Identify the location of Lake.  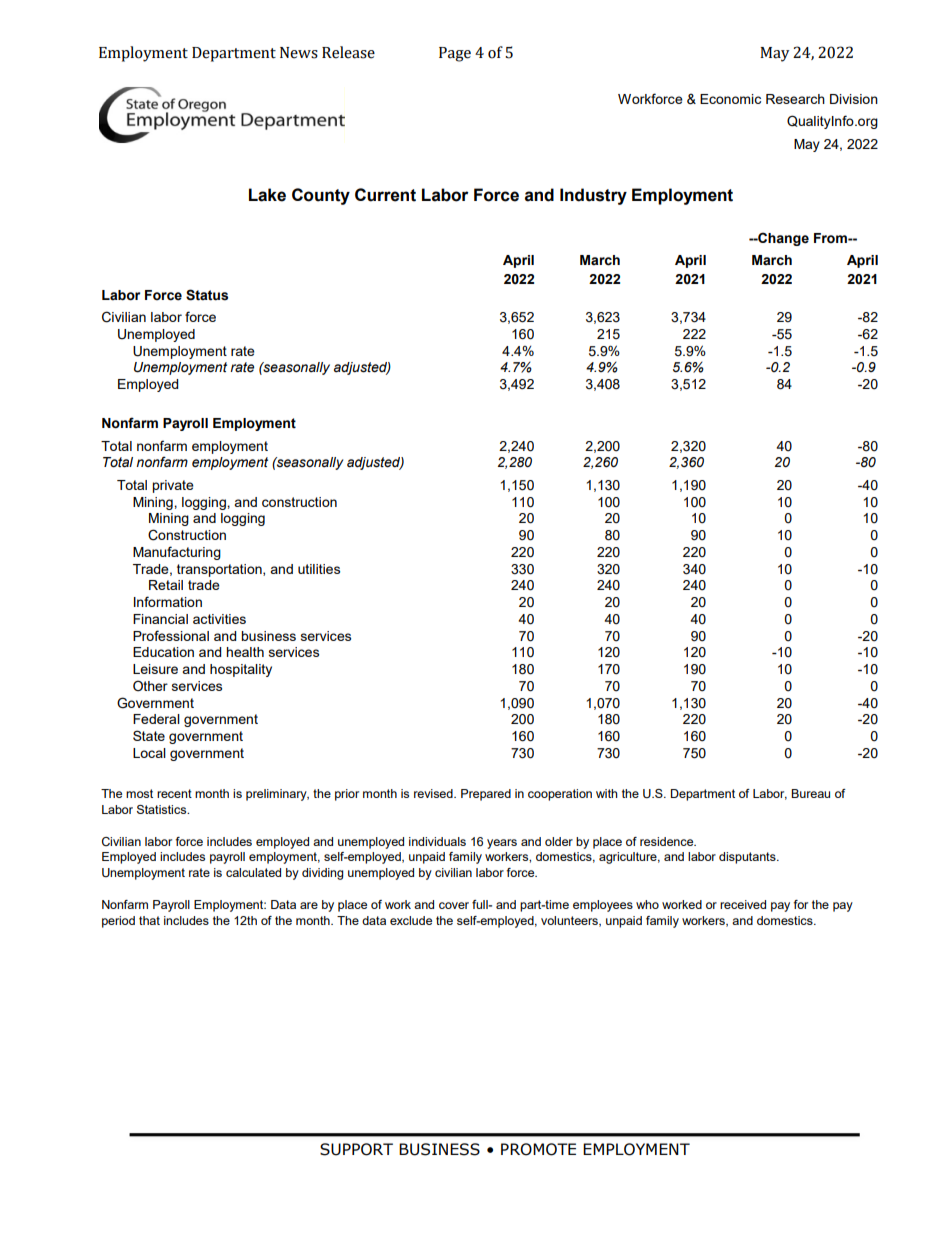
(267, 195).
